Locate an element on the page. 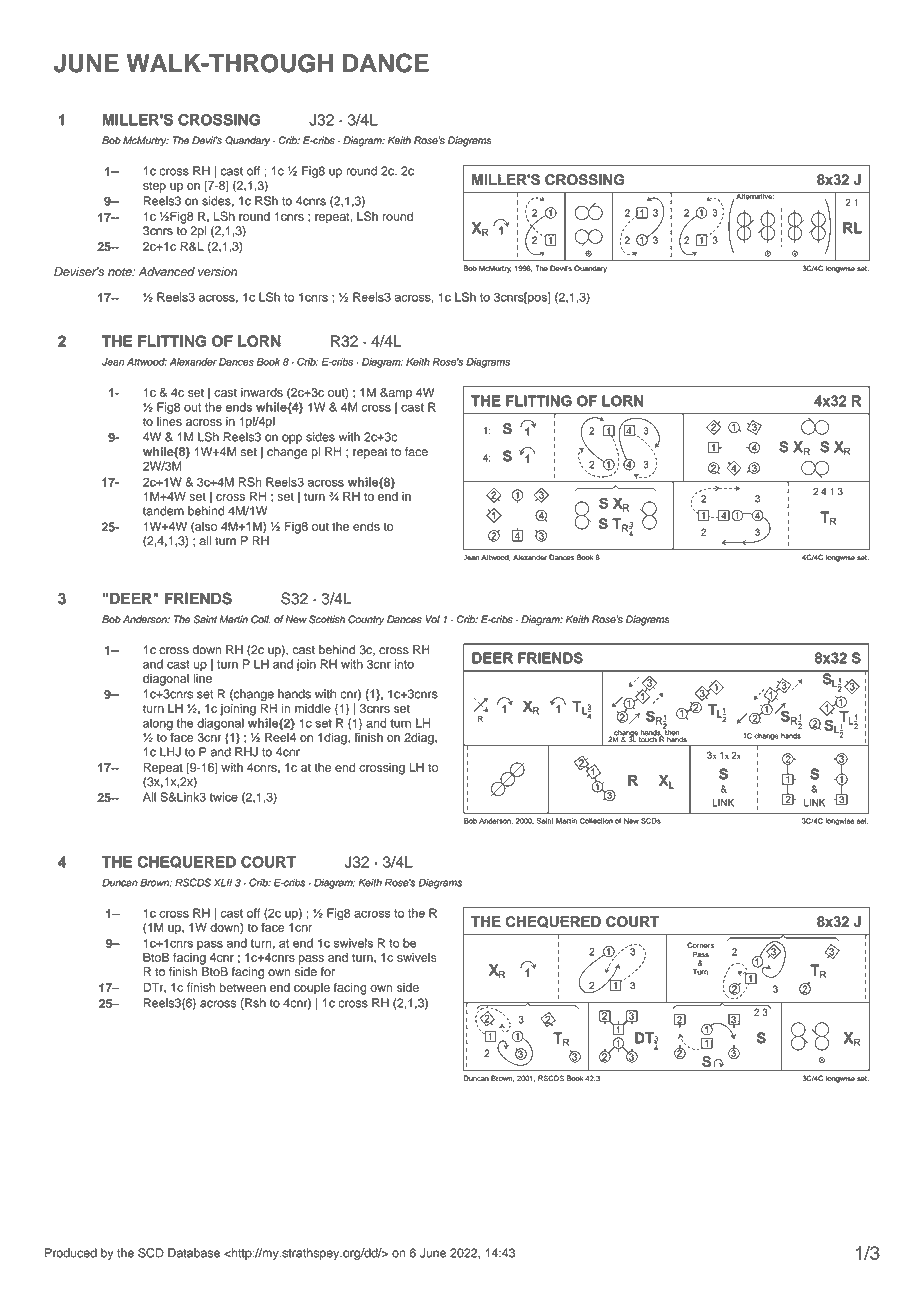 The image size is (924, 1308). along is located at coordinates (158, 725).
